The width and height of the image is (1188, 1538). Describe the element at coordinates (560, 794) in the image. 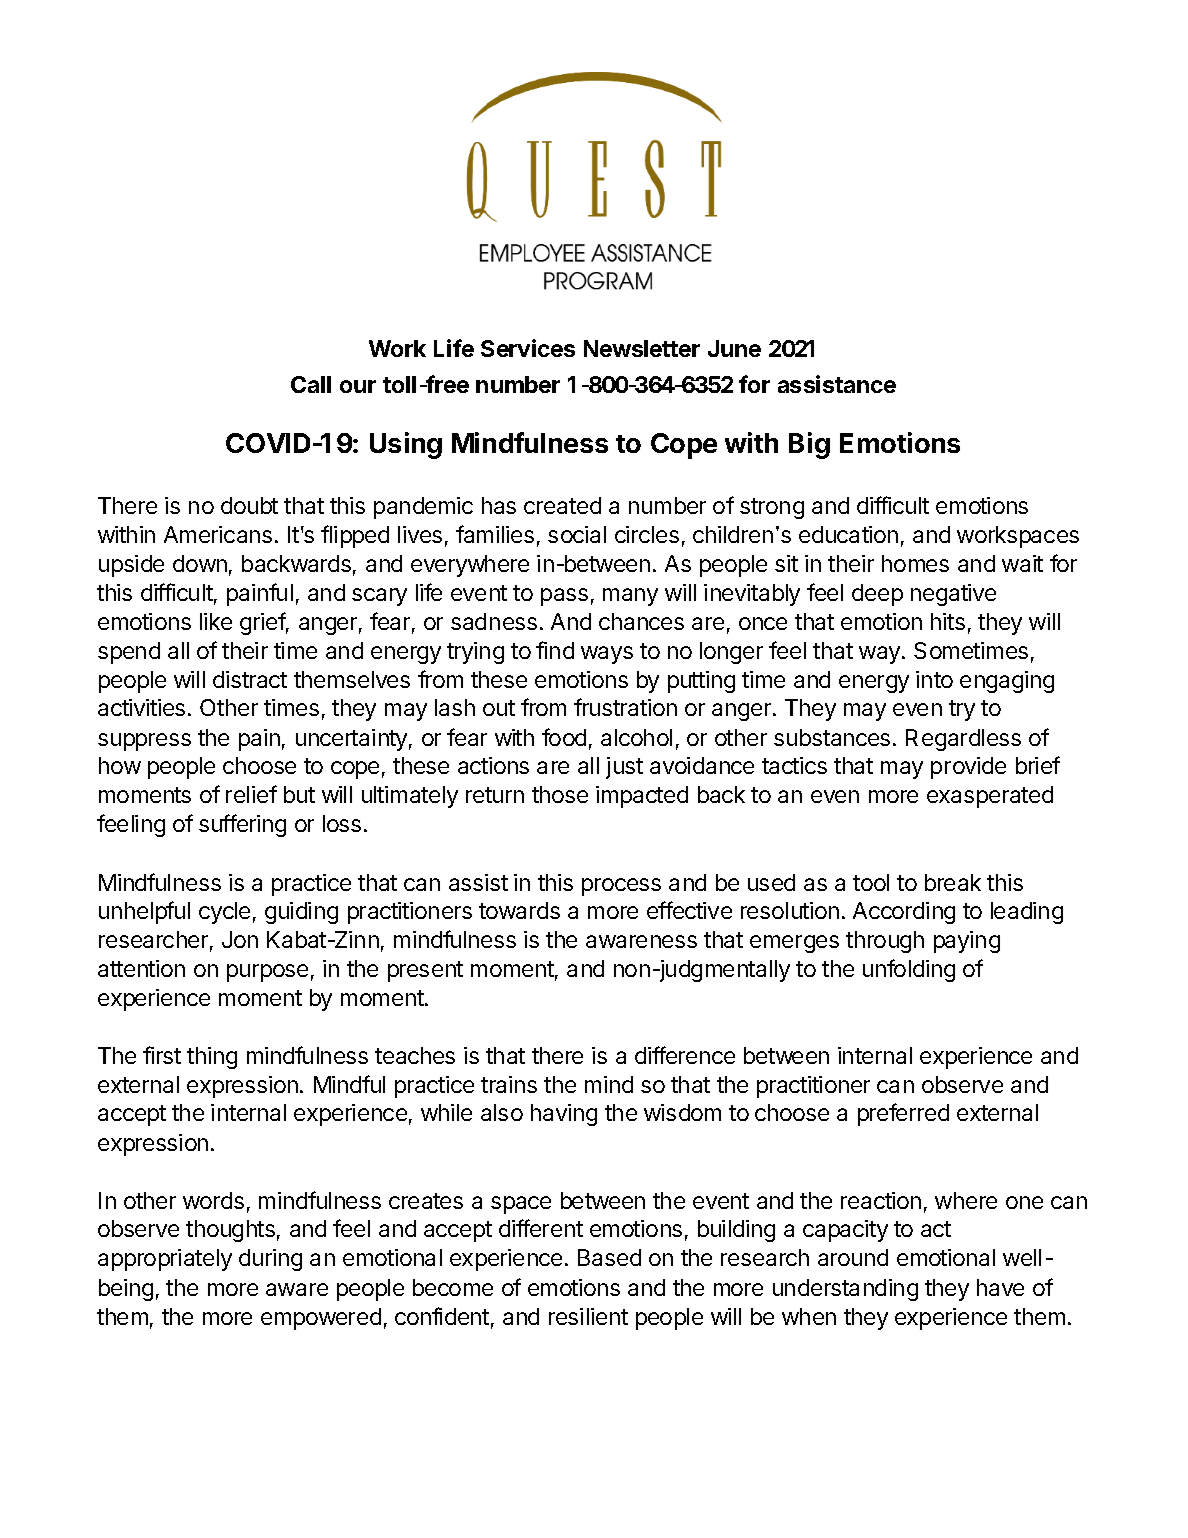

I see `those` at that location.
